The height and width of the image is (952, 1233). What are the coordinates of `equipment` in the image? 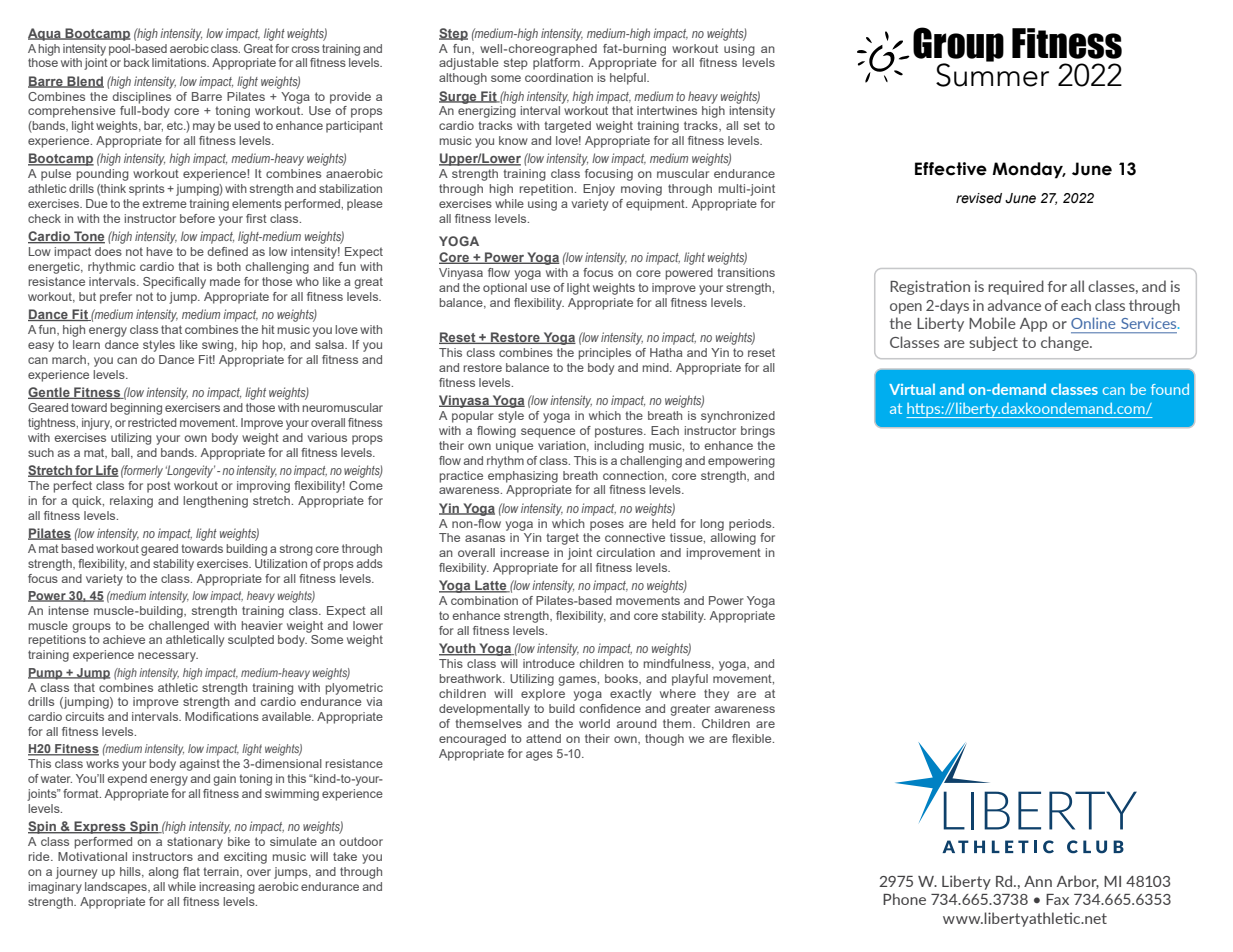 It's located at (656, 205).
